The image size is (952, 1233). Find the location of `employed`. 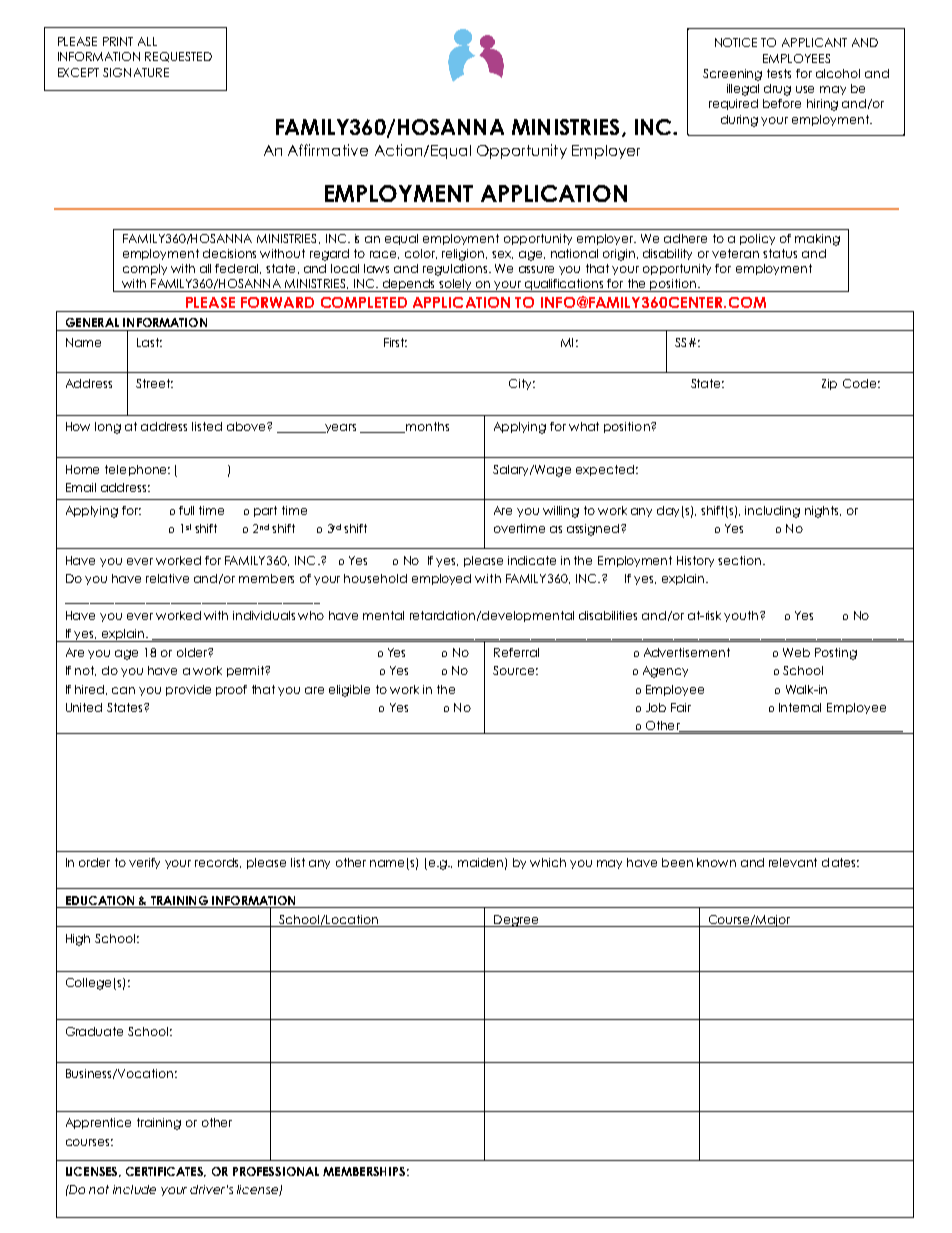

employed is located at coordinates (441, 579).
